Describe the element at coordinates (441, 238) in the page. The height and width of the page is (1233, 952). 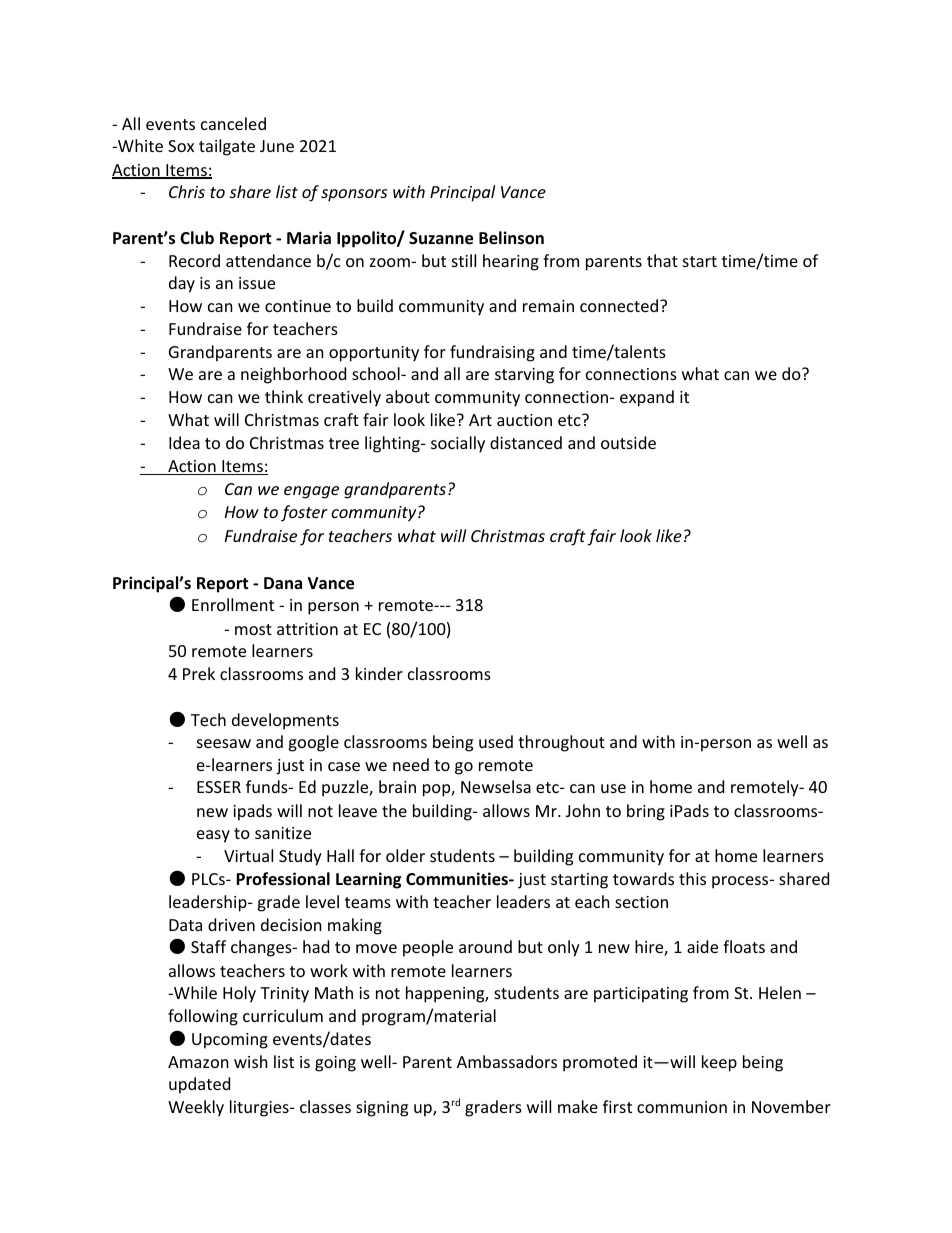
I see `Suzanne` at that location.
